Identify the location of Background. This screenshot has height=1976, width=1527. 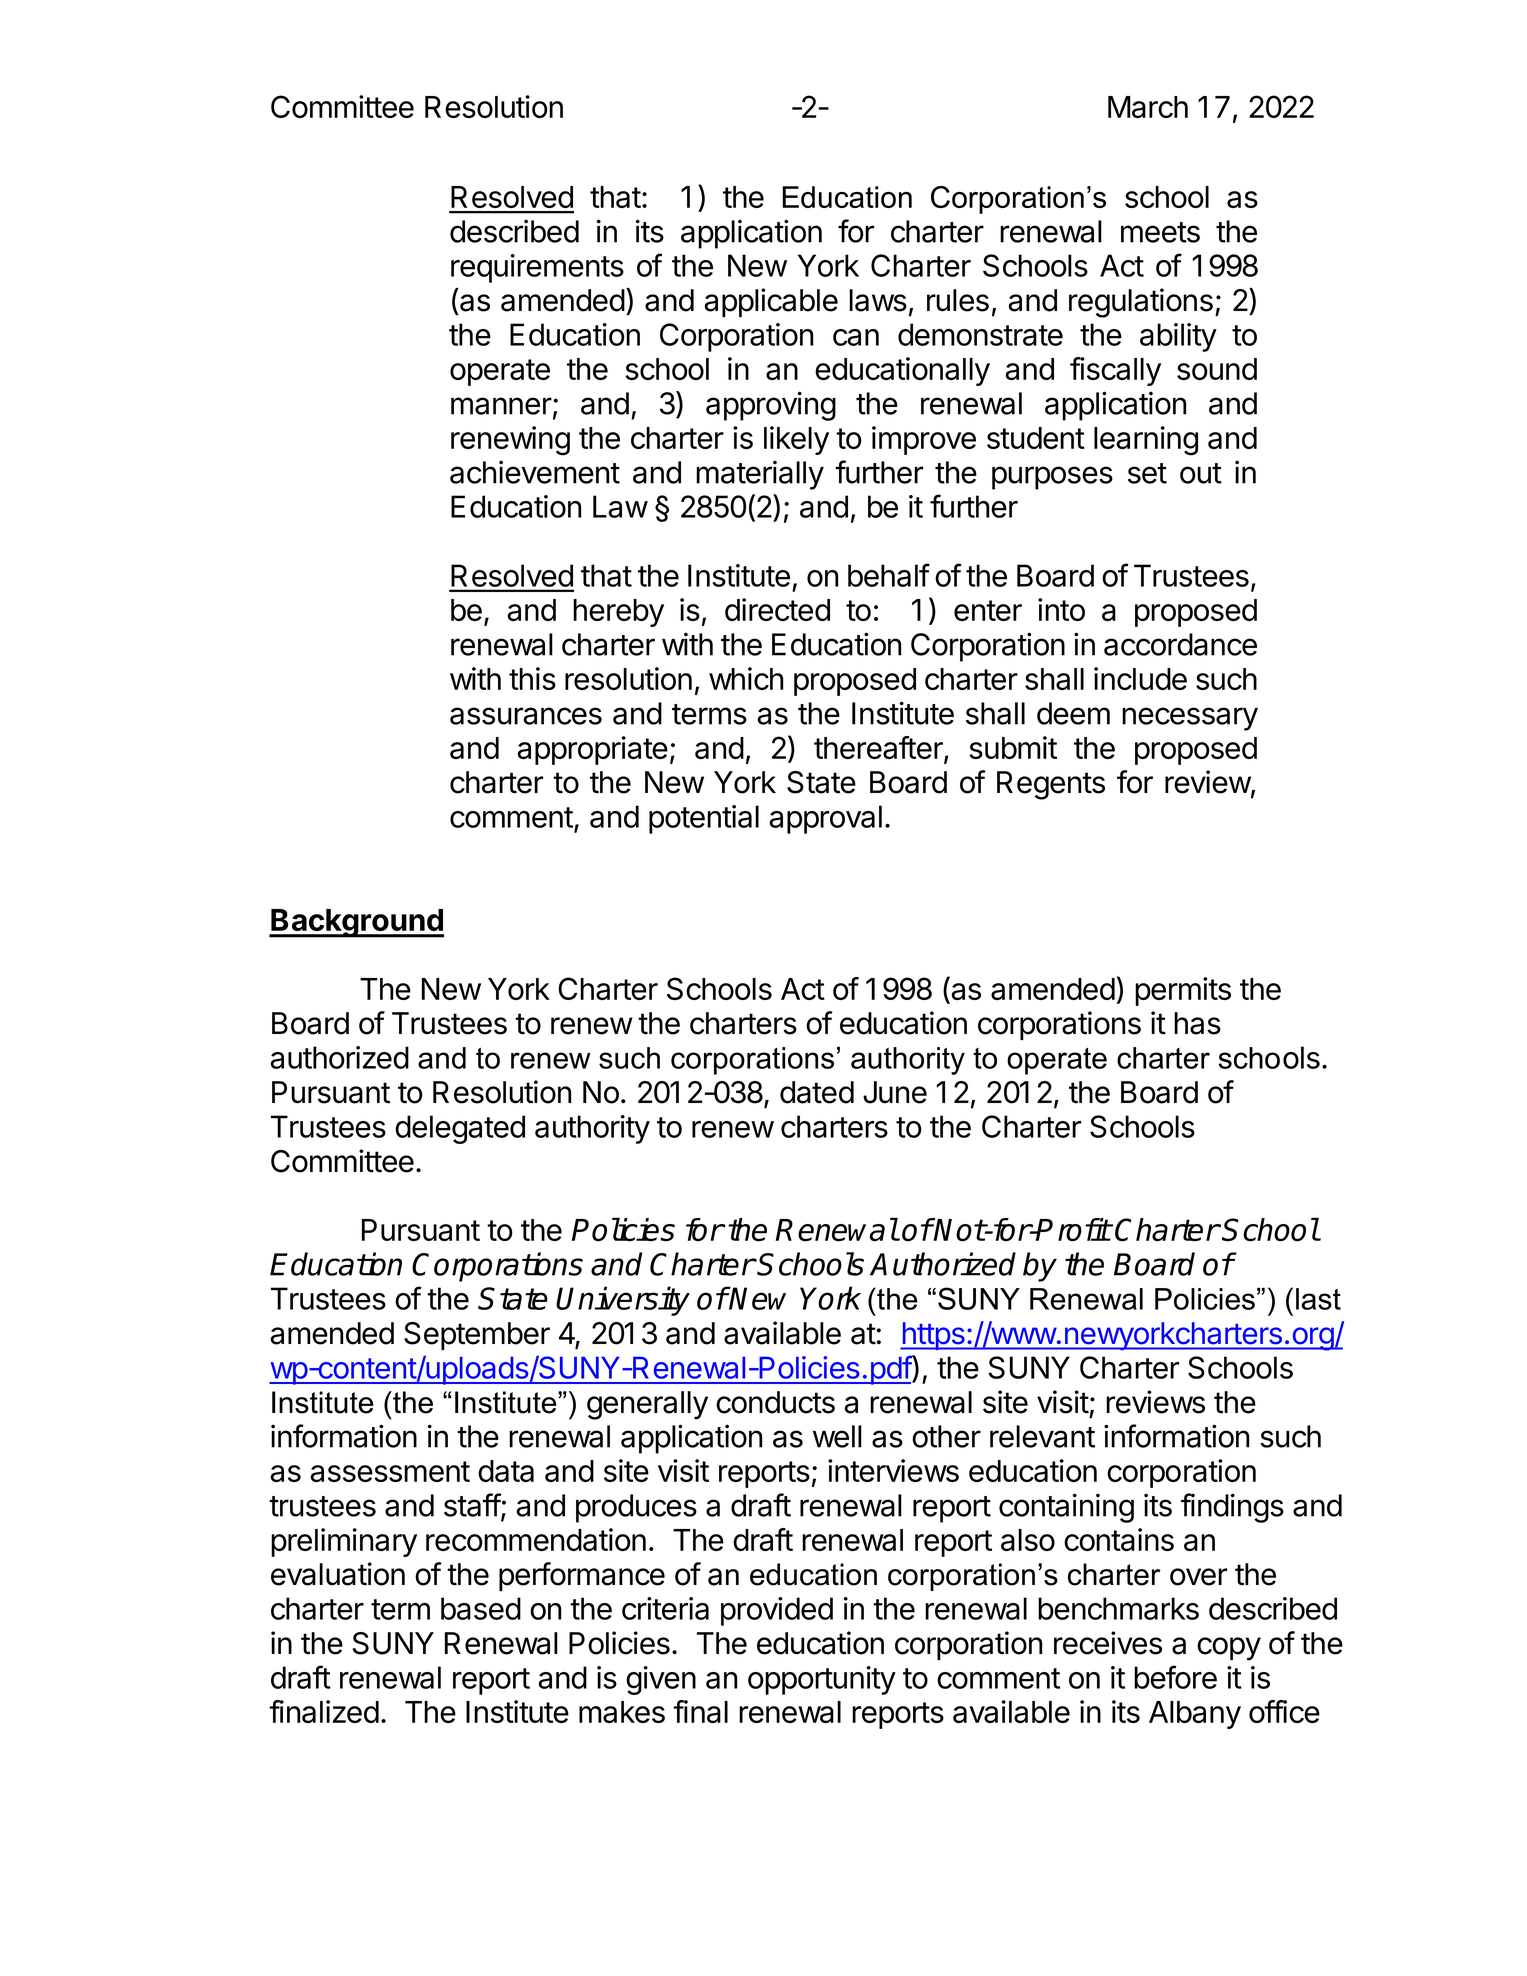
(356, 923).
